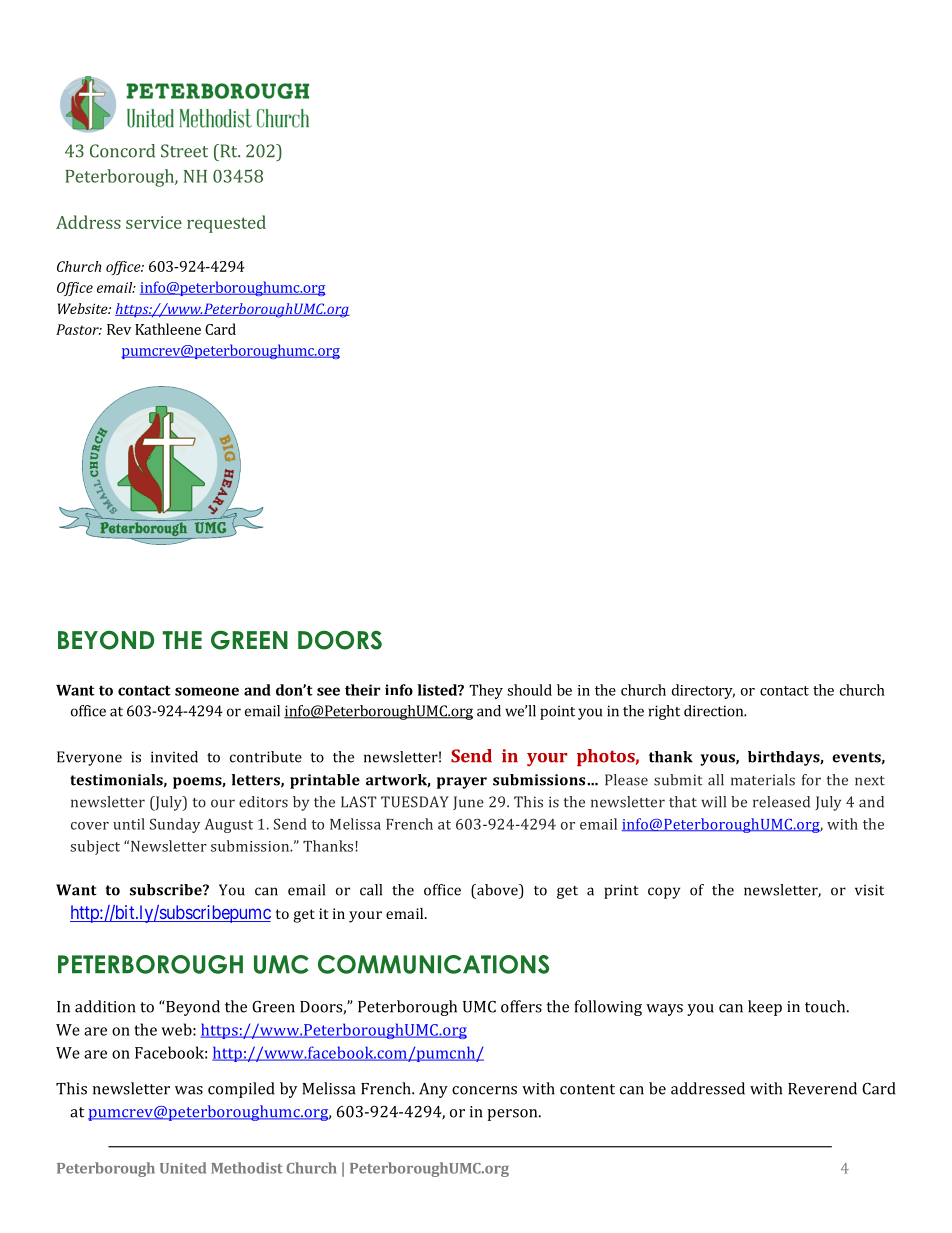 Image resolution: width=952 pixels, height=1233 pixels. Describe the element at coordinates (184, 151) in the document. I see `Street` at that location.
